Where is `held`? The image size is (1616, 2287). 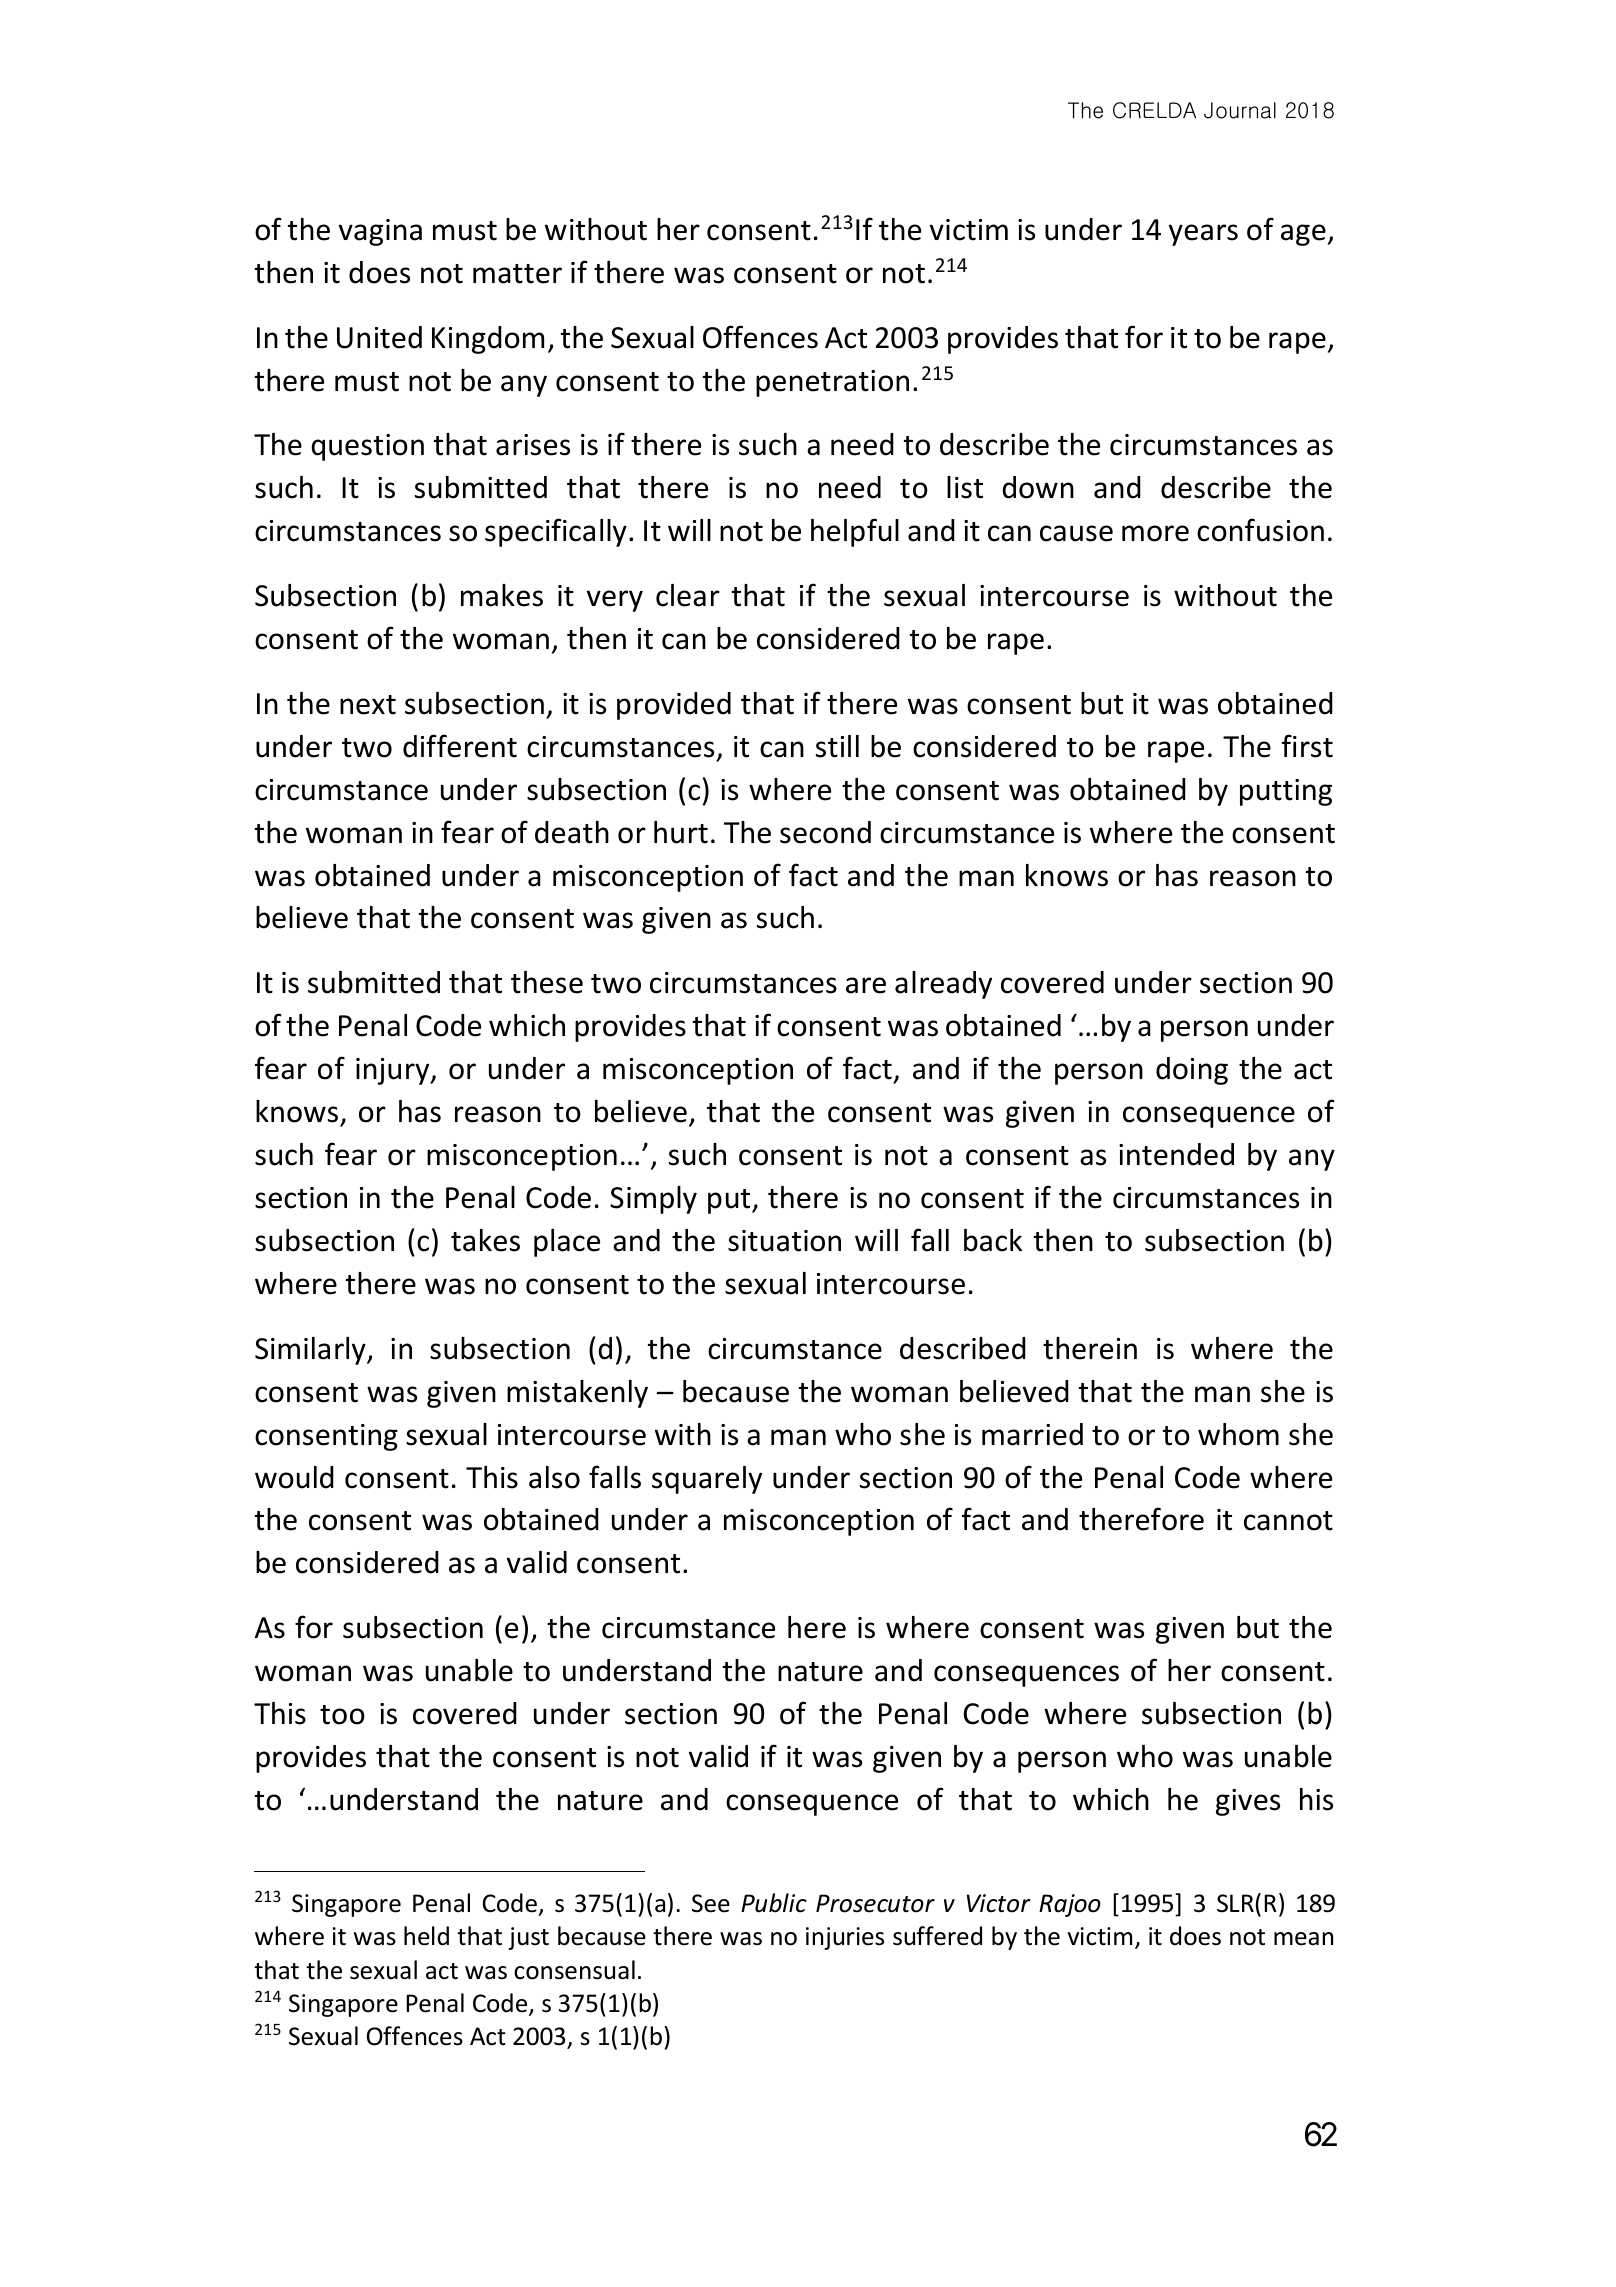 held is located at coordinates (426, 1936).
